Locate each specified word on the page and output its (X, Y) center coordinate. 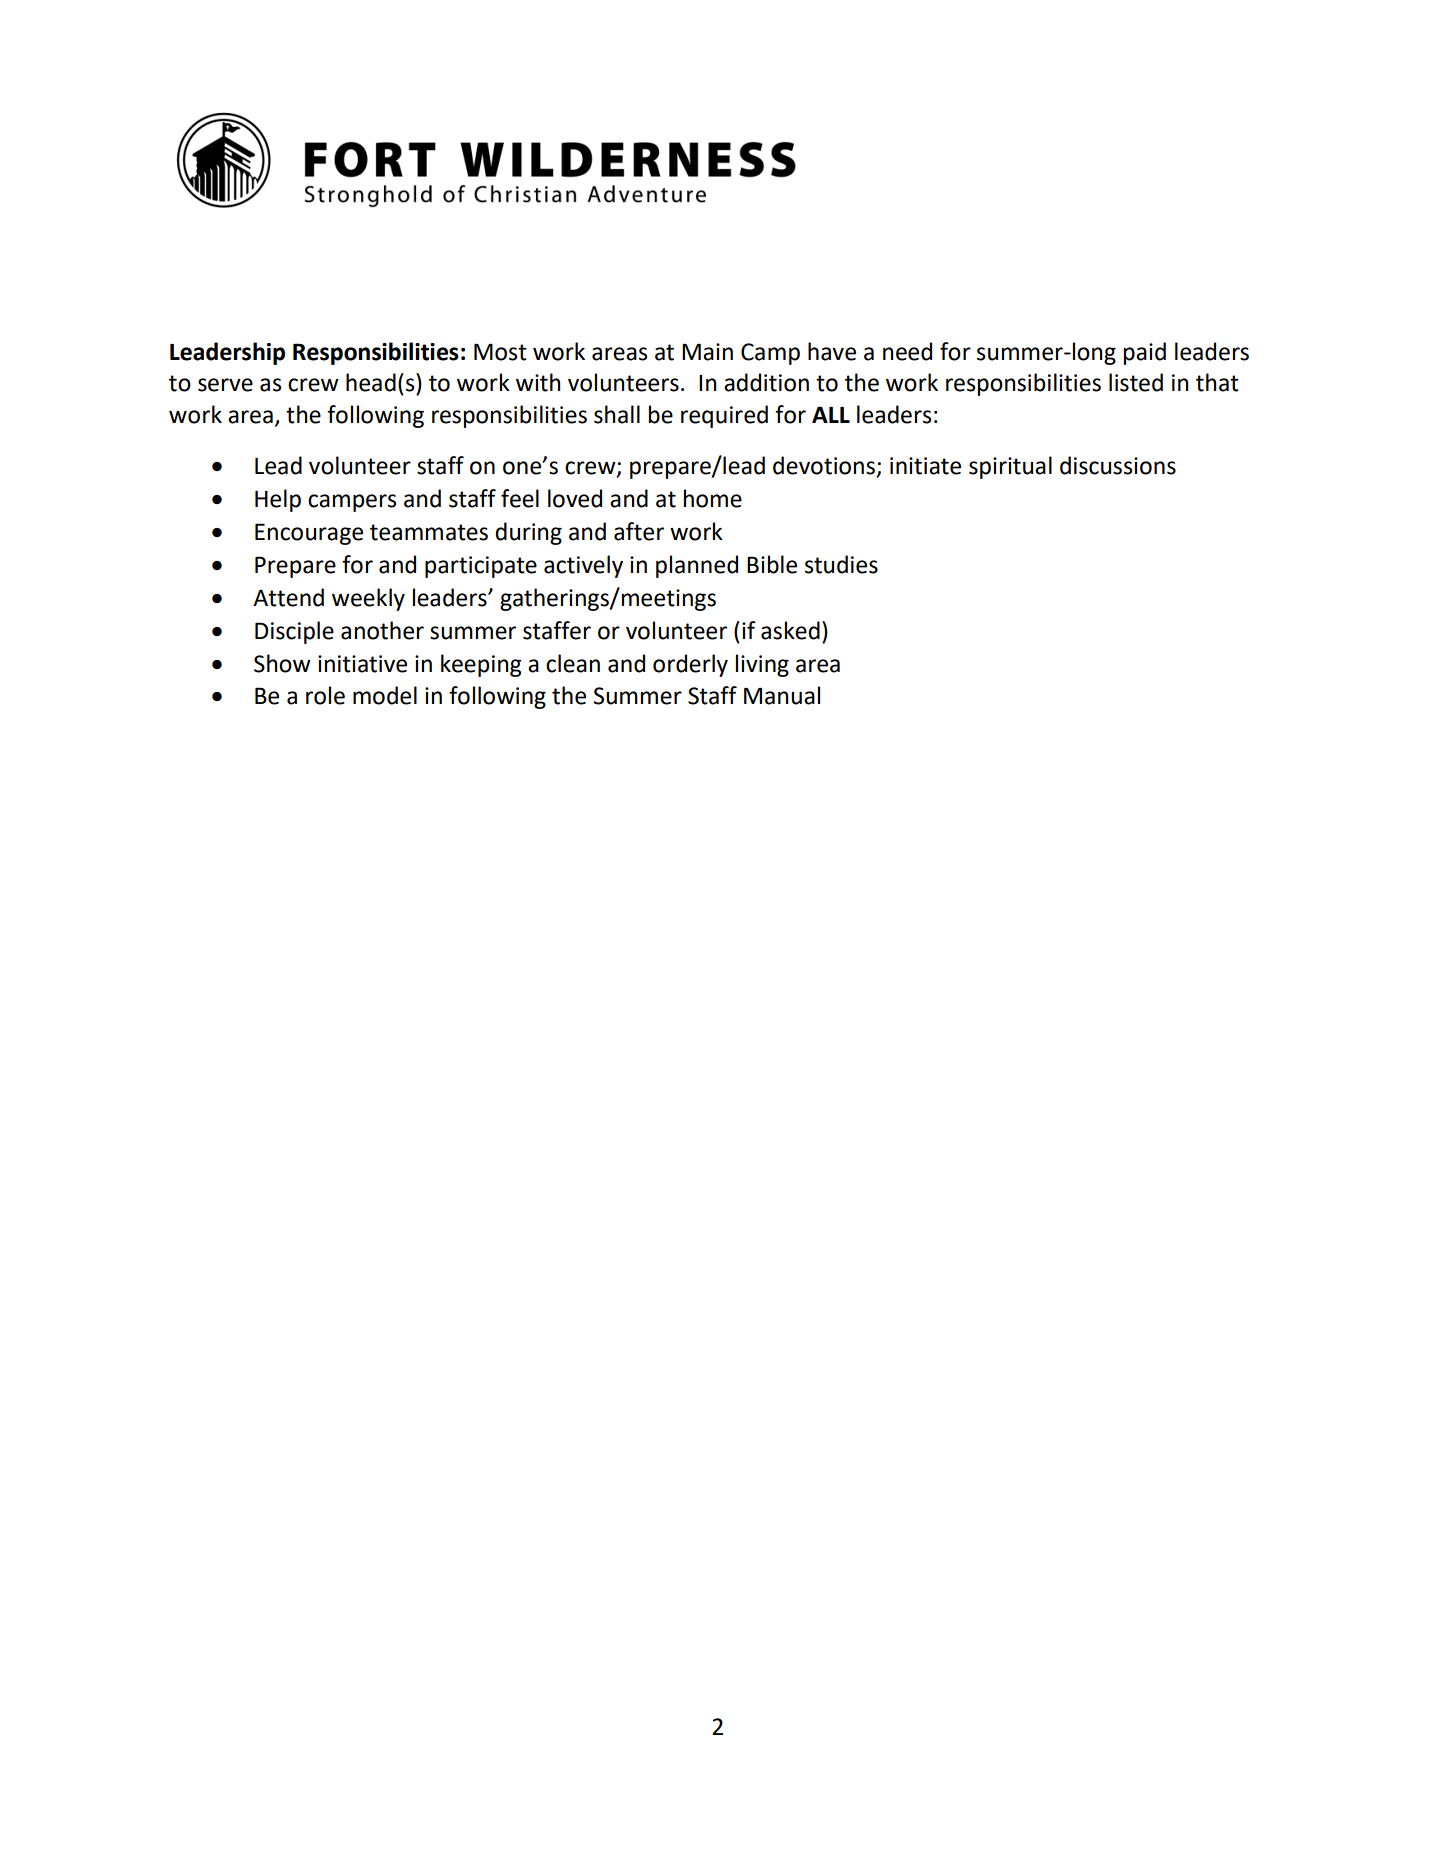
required (724, 416)
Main (707, 352)
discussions (1118, 465)
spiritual (1010, 467)
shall (617, 414)
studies (841, 564)
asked (790, 630)
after (639, 531)
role (325, 695)
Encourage (309, 534)
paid (1145, 353)
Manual (782, 695)
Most (500, 352)
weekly (368, 599)
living (762, 665)
